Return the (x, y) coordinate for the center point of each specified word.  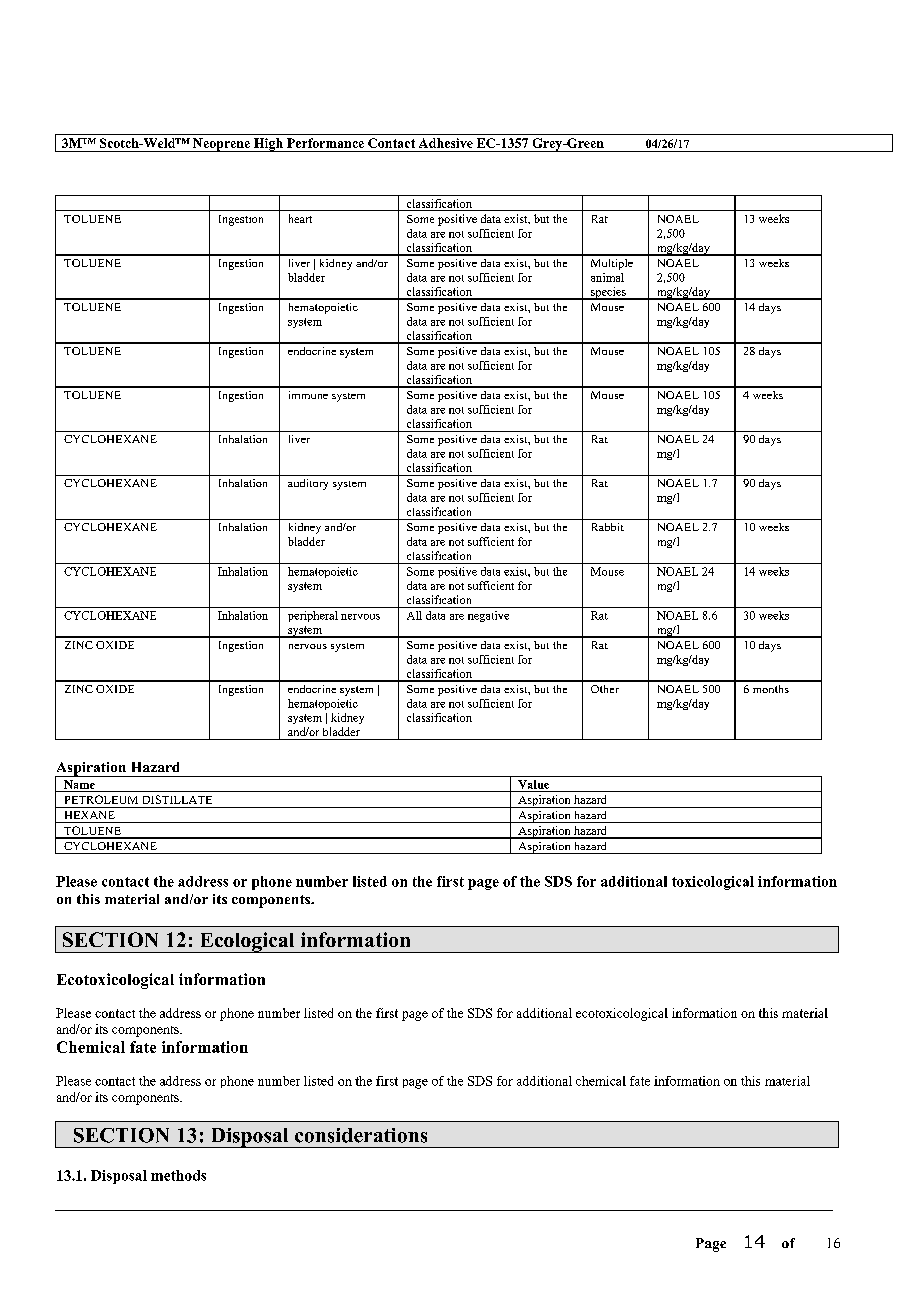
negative (488, 616)
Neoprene (221, 145)
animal (607, 277)
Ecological (247, 942)
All (414, 615)
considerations (361, 1135)
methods (178, 1175)
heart (300, 218)
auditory (308, 484)
